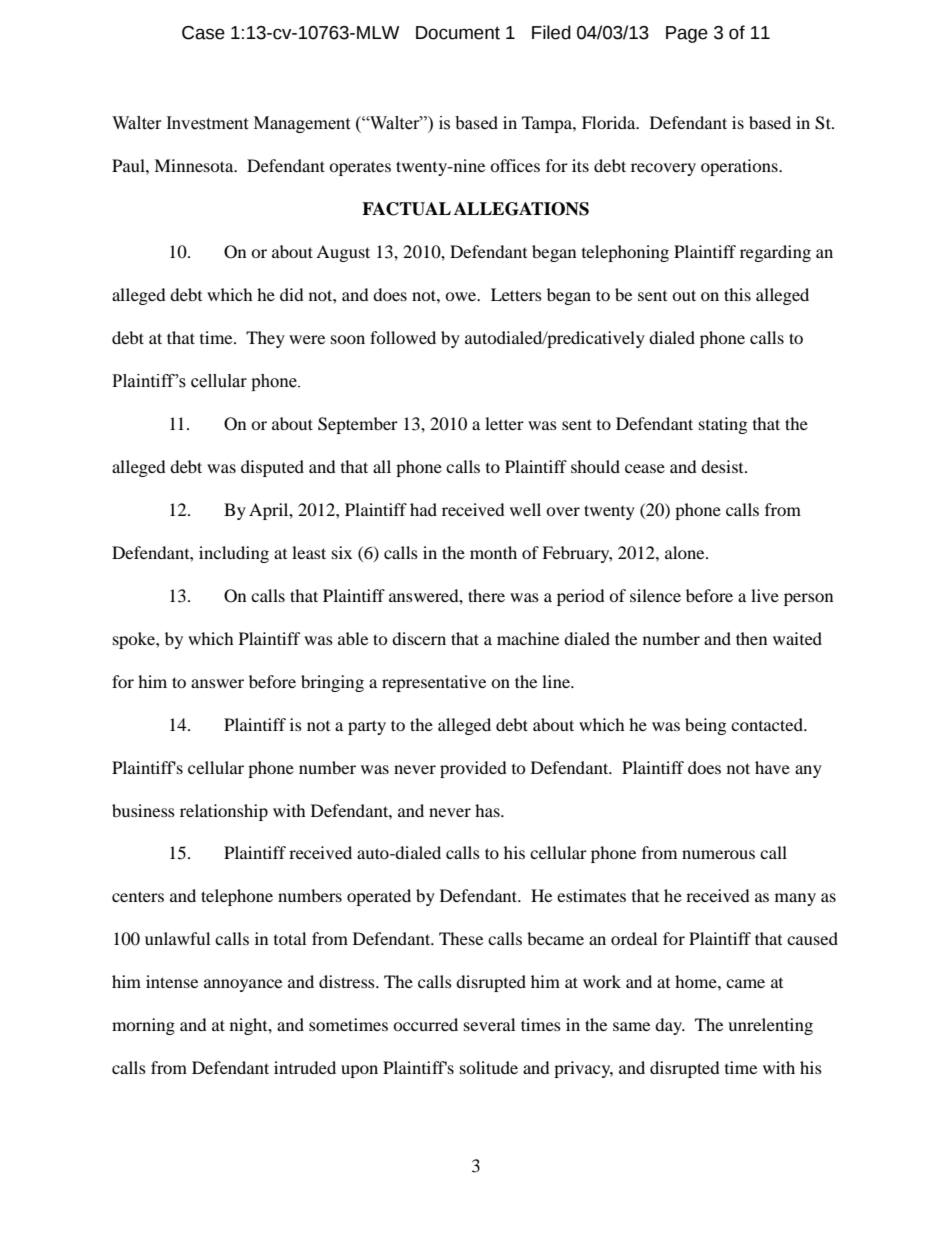 The width and height of the page is (952, 1233). Describe the element at coordinates (687, 34) in the page. I see `Page` at that location.
